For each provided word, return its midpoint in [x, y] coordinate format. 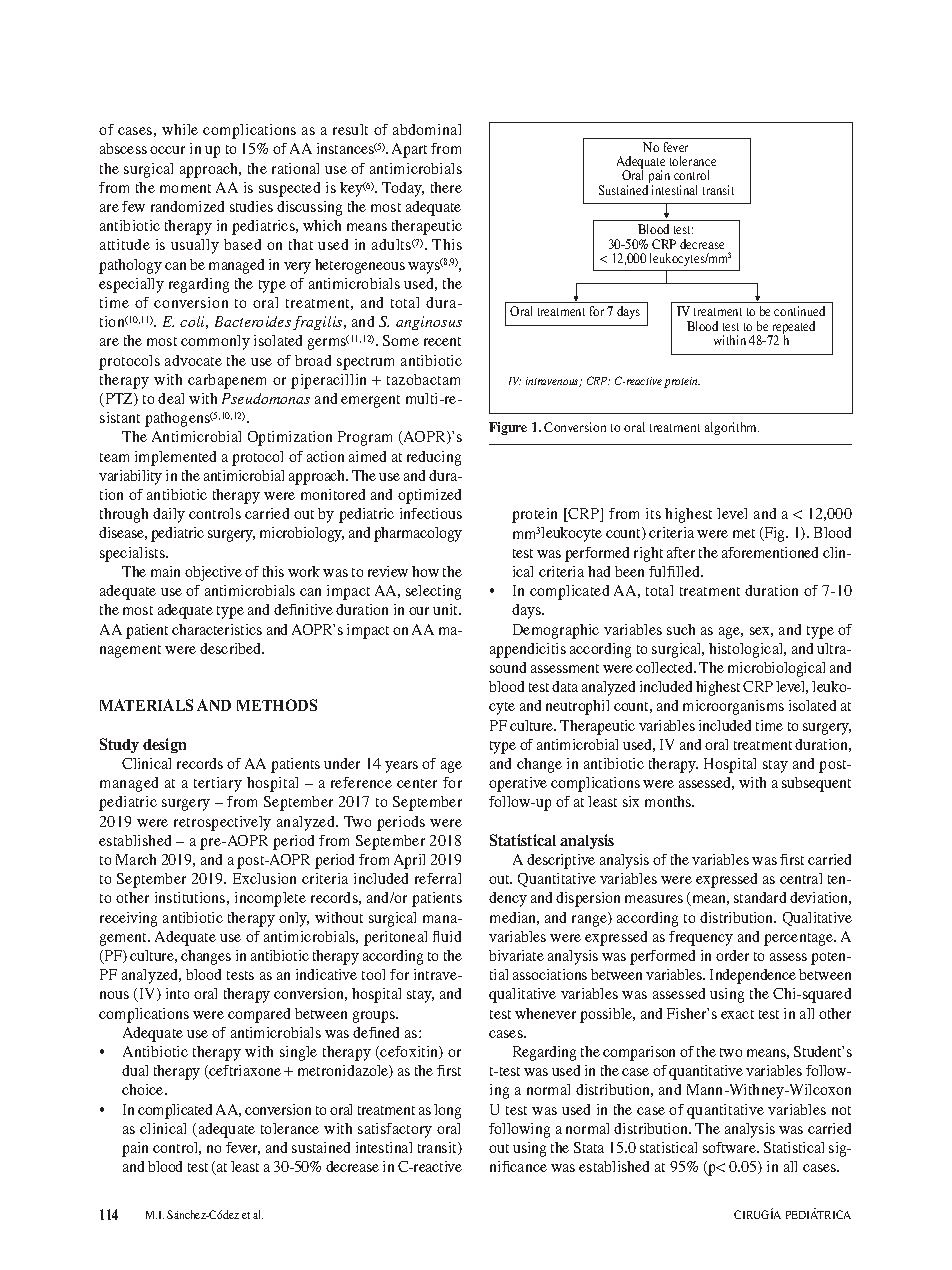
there [446, 187]
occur [167, 150]
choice [144, 1089]
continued [799, 311]
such [681, 629]
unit [447, 609]
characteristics [217, 629]
